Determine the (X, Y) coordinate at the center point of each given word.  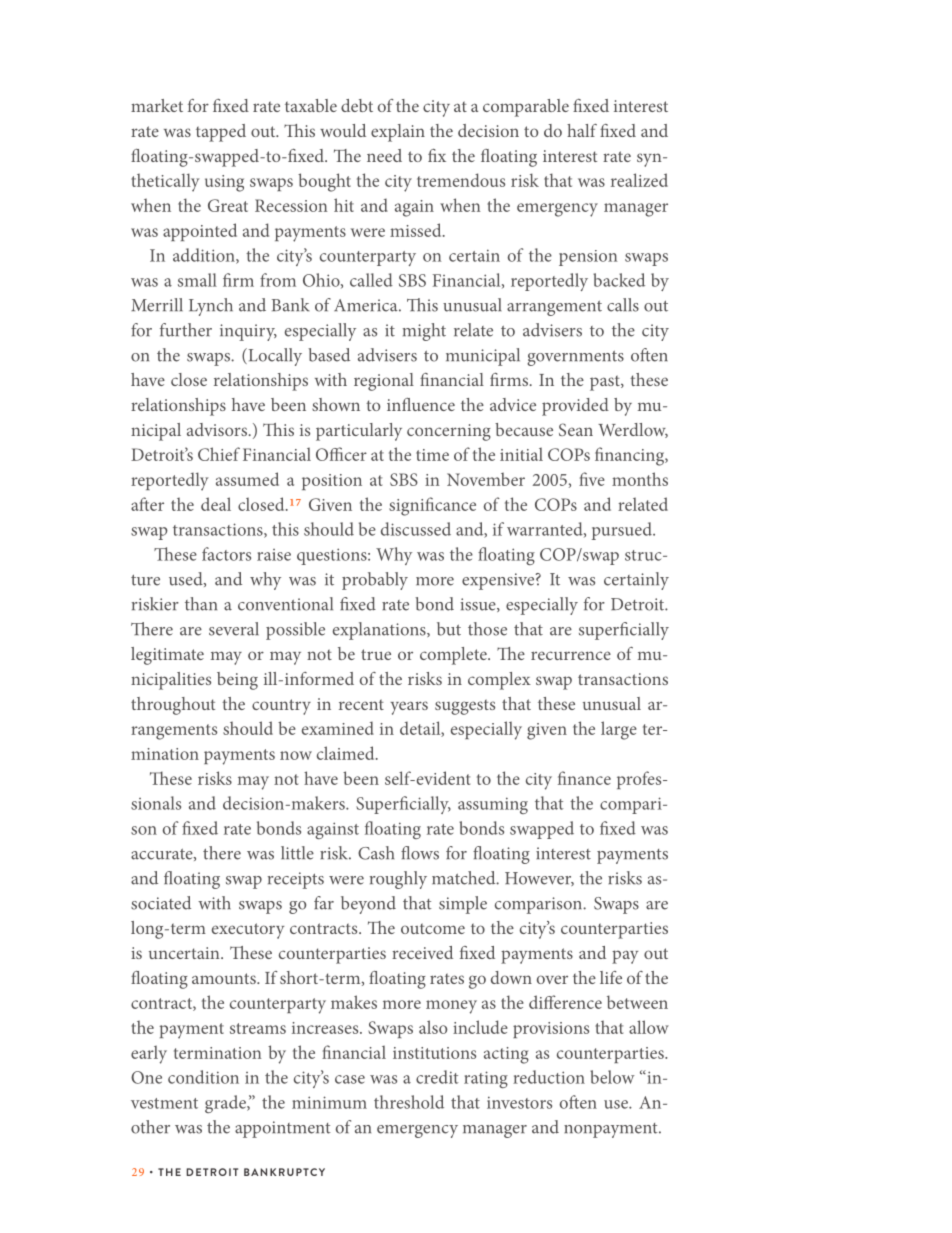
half (582, 130)
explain (398, 133)
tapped (221, 133)
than (201, 604)
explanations (380, 631)
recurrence (571, 655)
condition (203, 1077)
